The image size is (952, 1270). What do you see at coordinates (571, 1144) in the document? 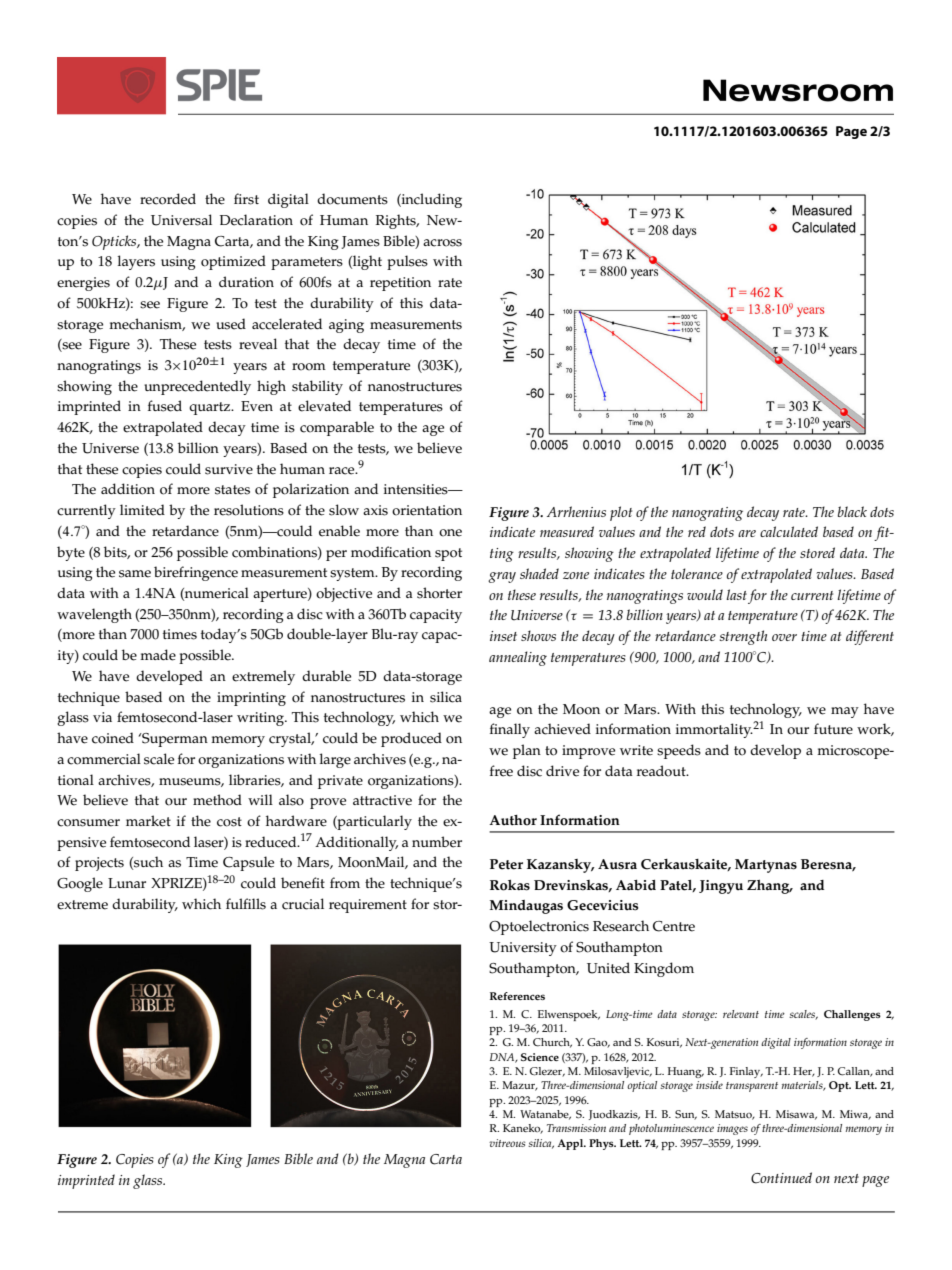
I see `Appl` at bounding box center [571, 1144].
